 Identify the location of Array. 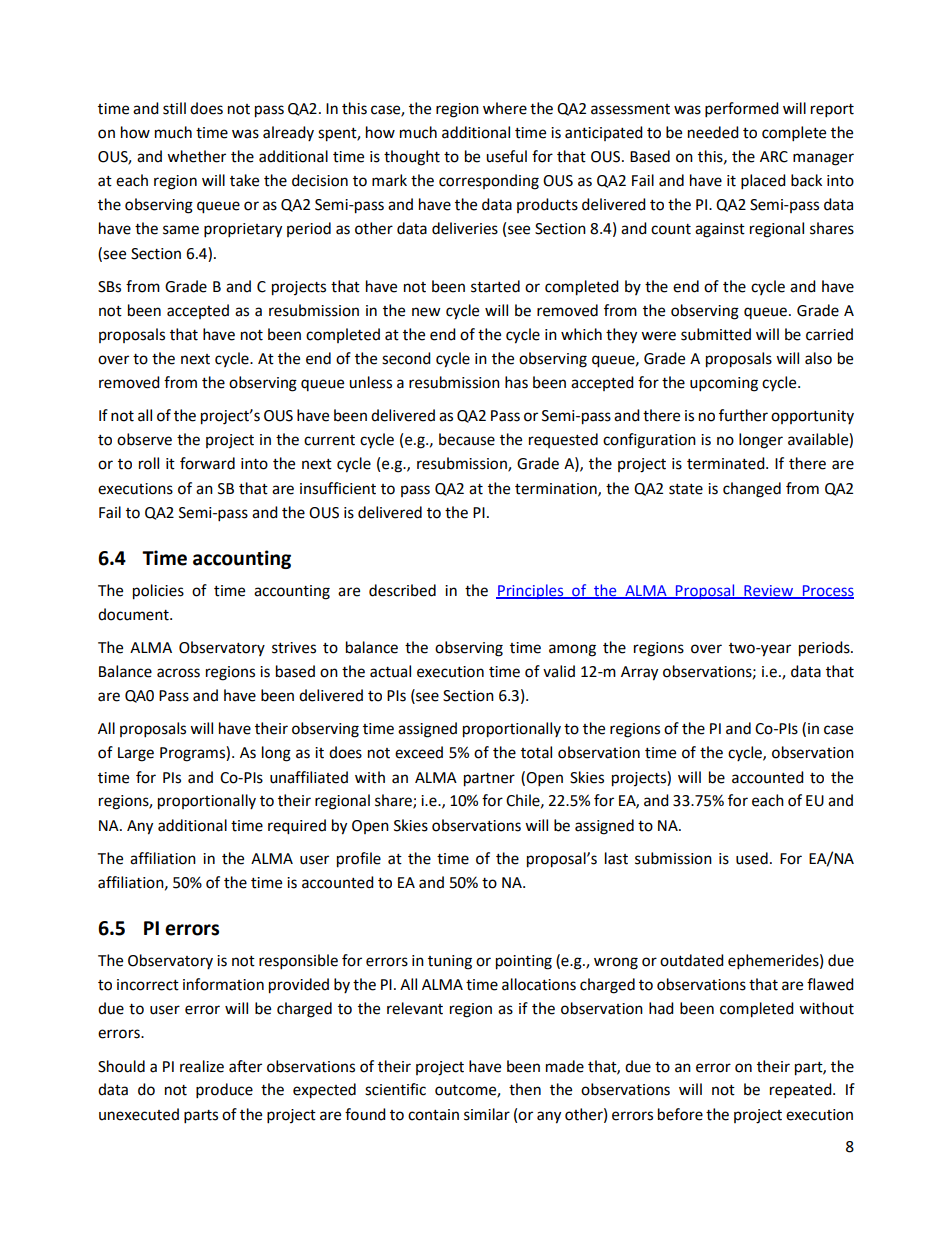
(639, 673).
